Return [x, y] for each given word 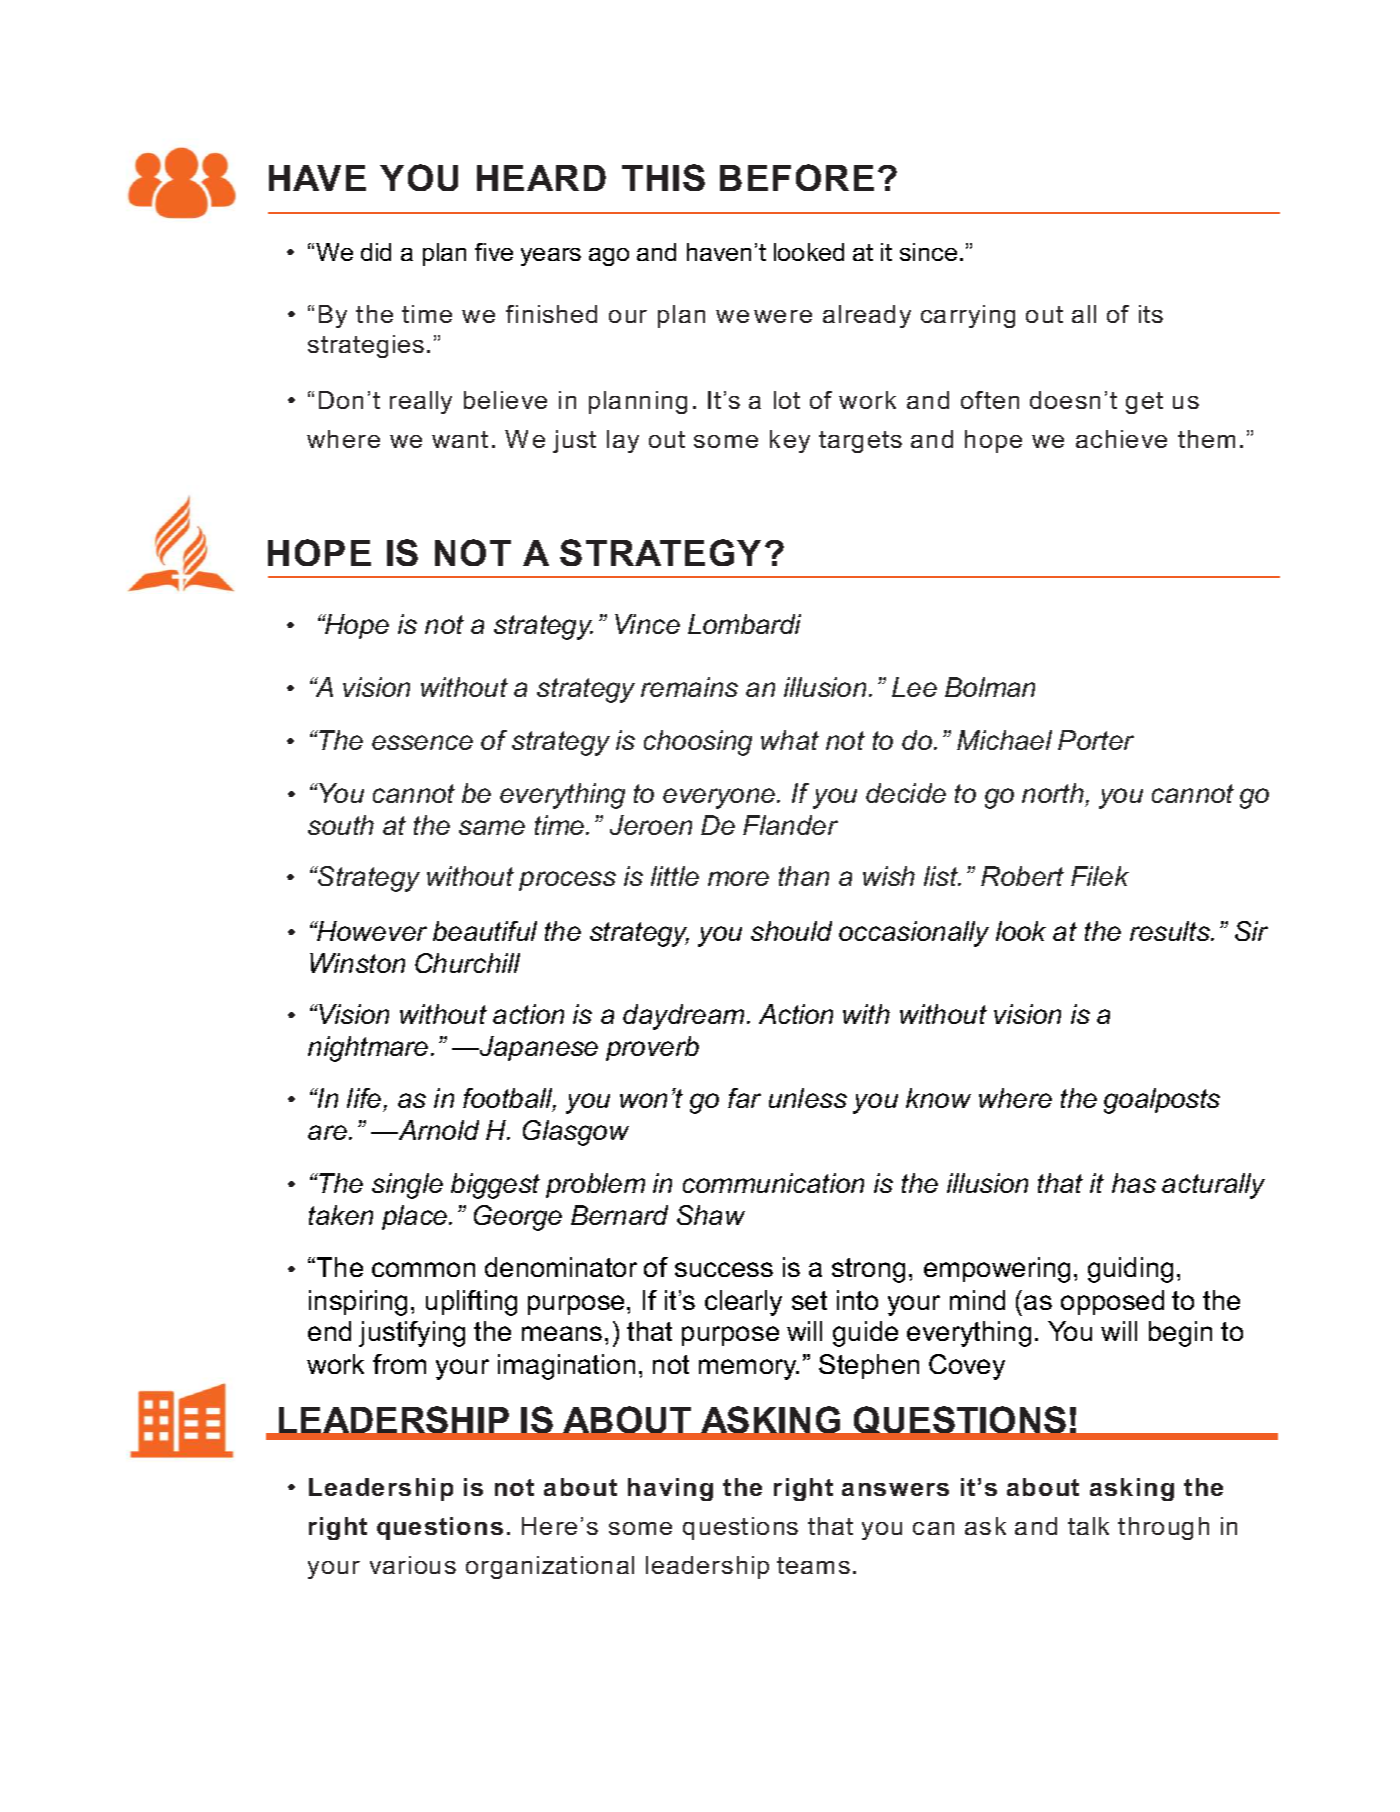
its [1151, 314]
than [804, 876]
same [492, 827]
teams [813, 1565]
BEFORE [797, 177]
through [1163, 1528]
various [413, 1565]
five [494, 252]
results [1171, 931]
